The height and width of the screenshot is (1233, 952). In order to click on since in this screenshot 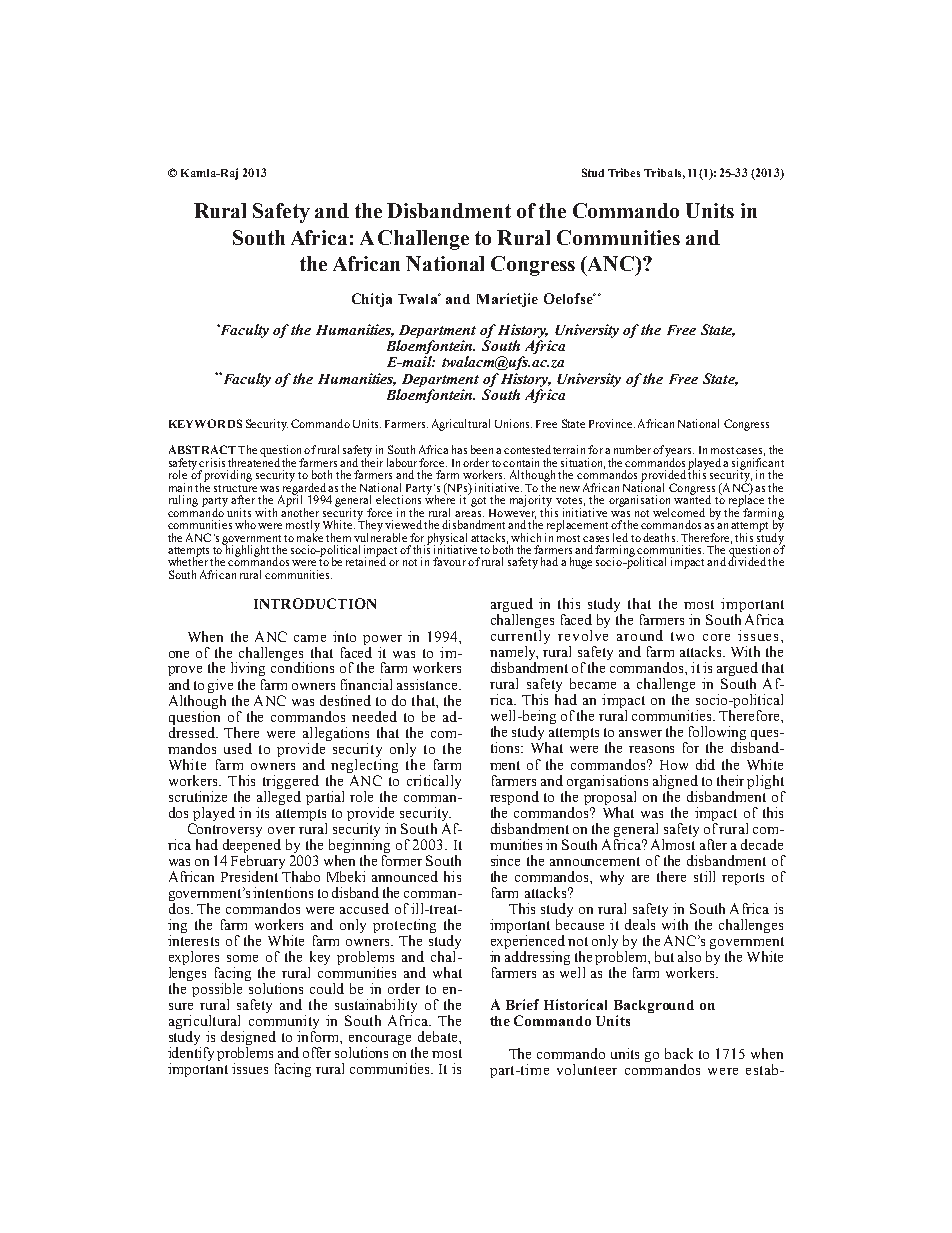, I will do `click(505, 860)`.
